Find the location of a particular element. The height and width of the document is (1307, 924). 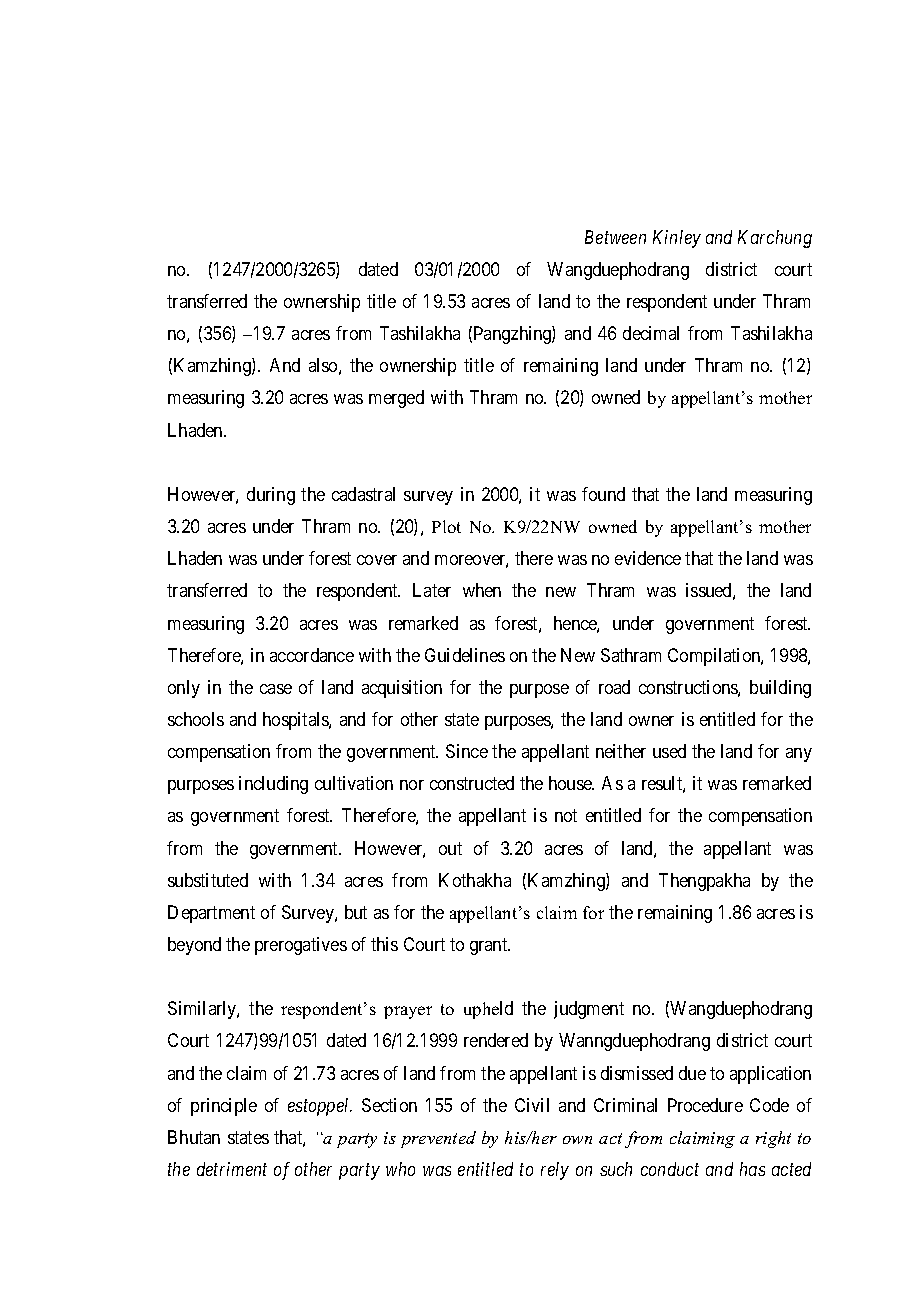

found is located at coordinates (603, 494).
